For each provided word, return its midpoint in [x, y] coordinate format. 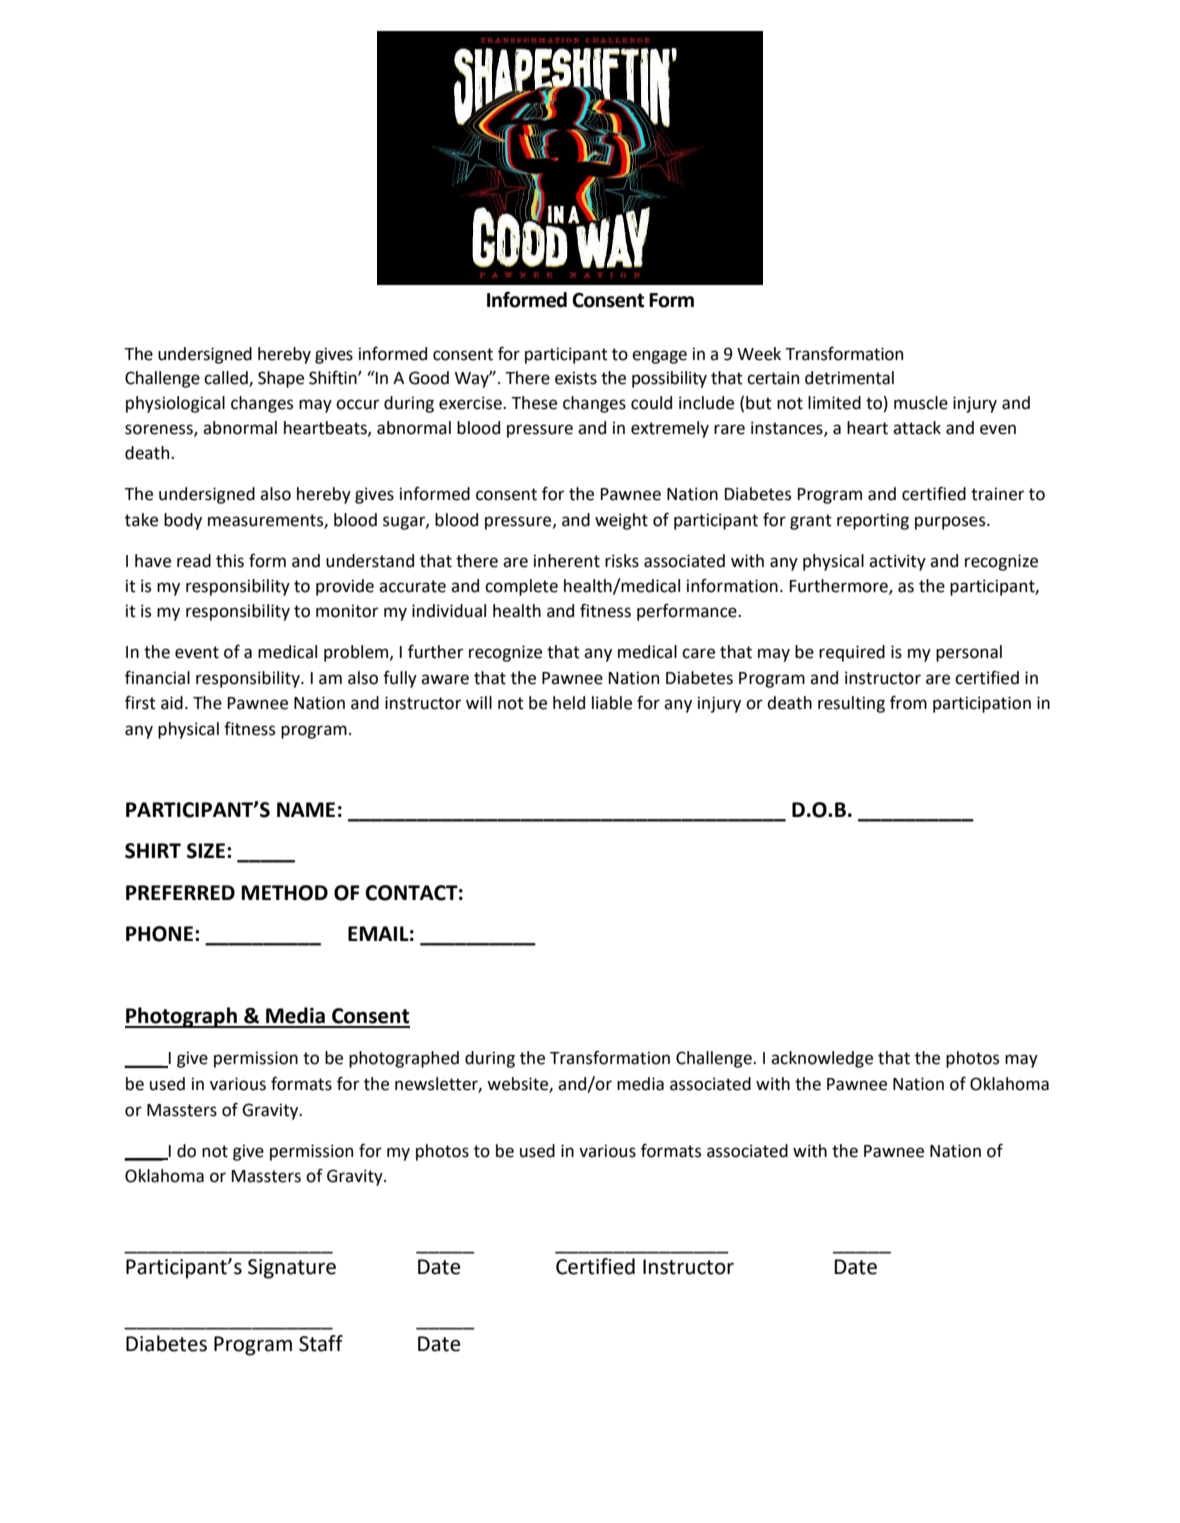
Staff [321, 1343]
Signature [292, 1269]
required [852, 653]
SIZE [206, 851]
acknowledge [822, 1059]
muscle [921, 403]
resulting [851, 704]
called [227, 379]
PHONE [161, 934]
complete [521, 587]
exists [576, 378]
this [230, 561]
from [908, 703]
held [569, 703]
